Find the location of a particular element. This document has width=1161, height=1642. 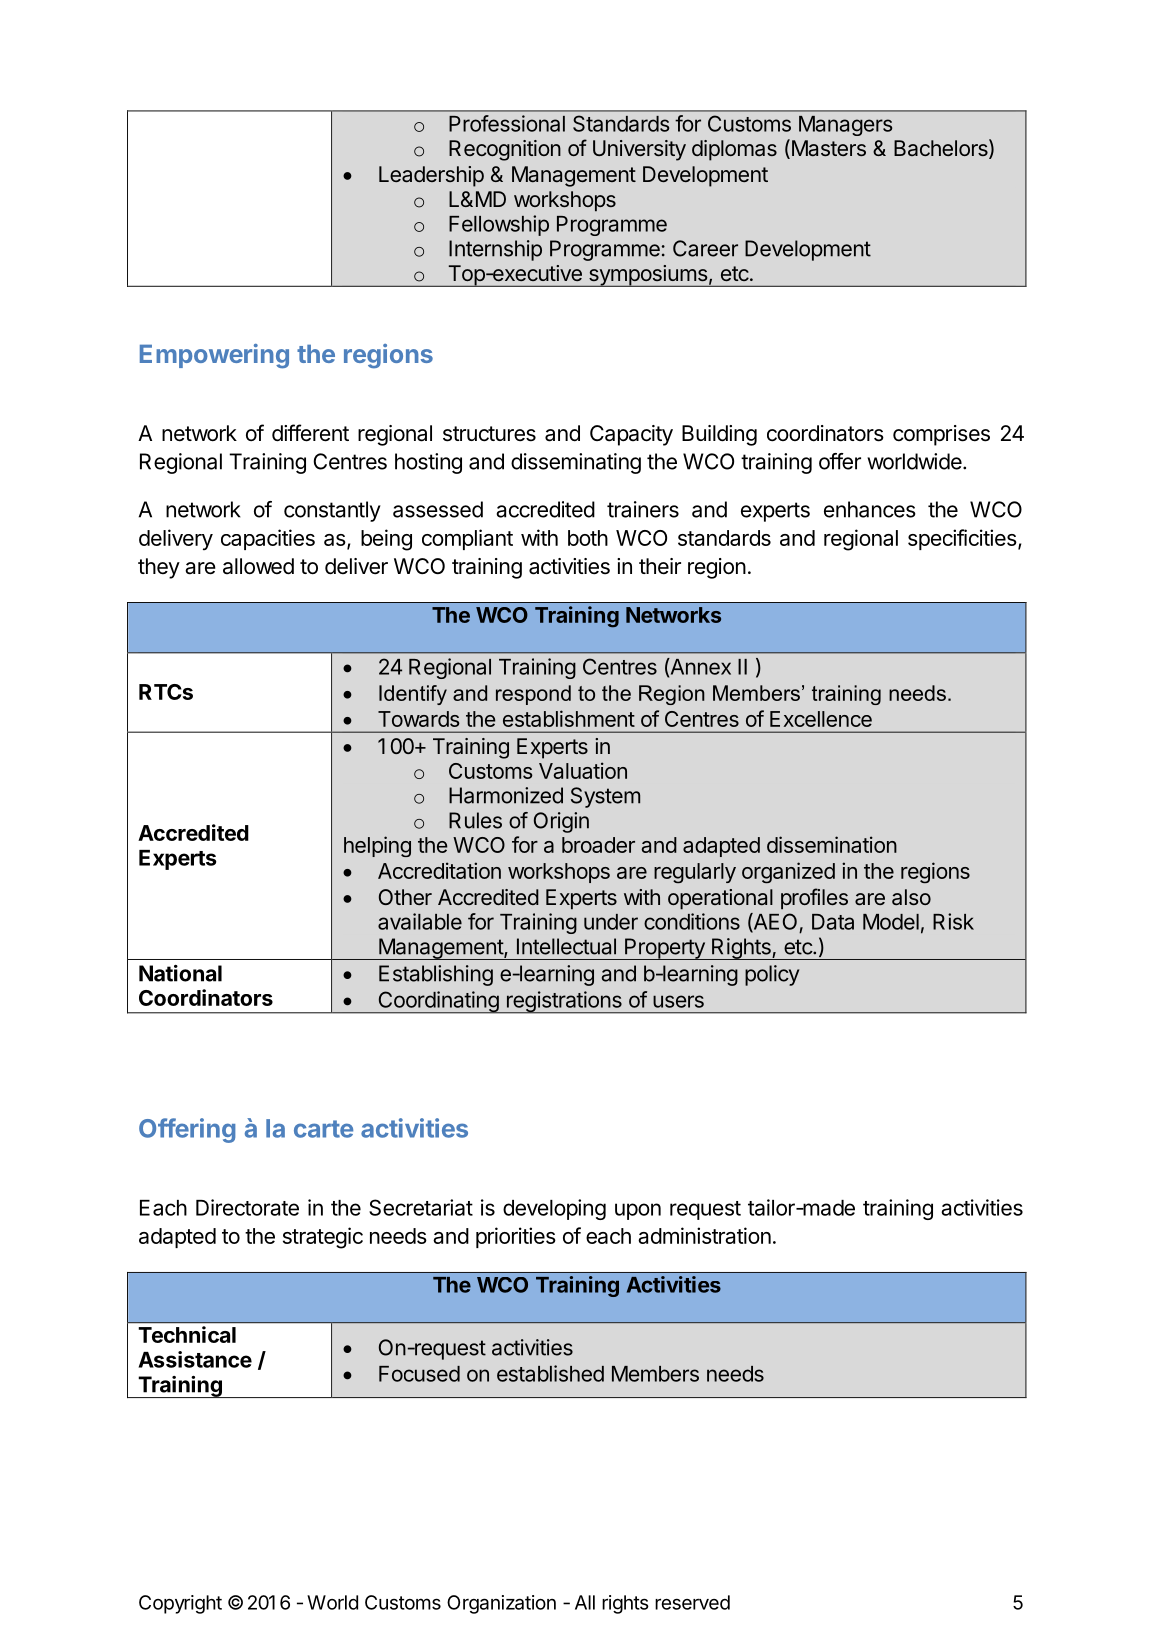

Recognition is located at coordinates (505, 150).
